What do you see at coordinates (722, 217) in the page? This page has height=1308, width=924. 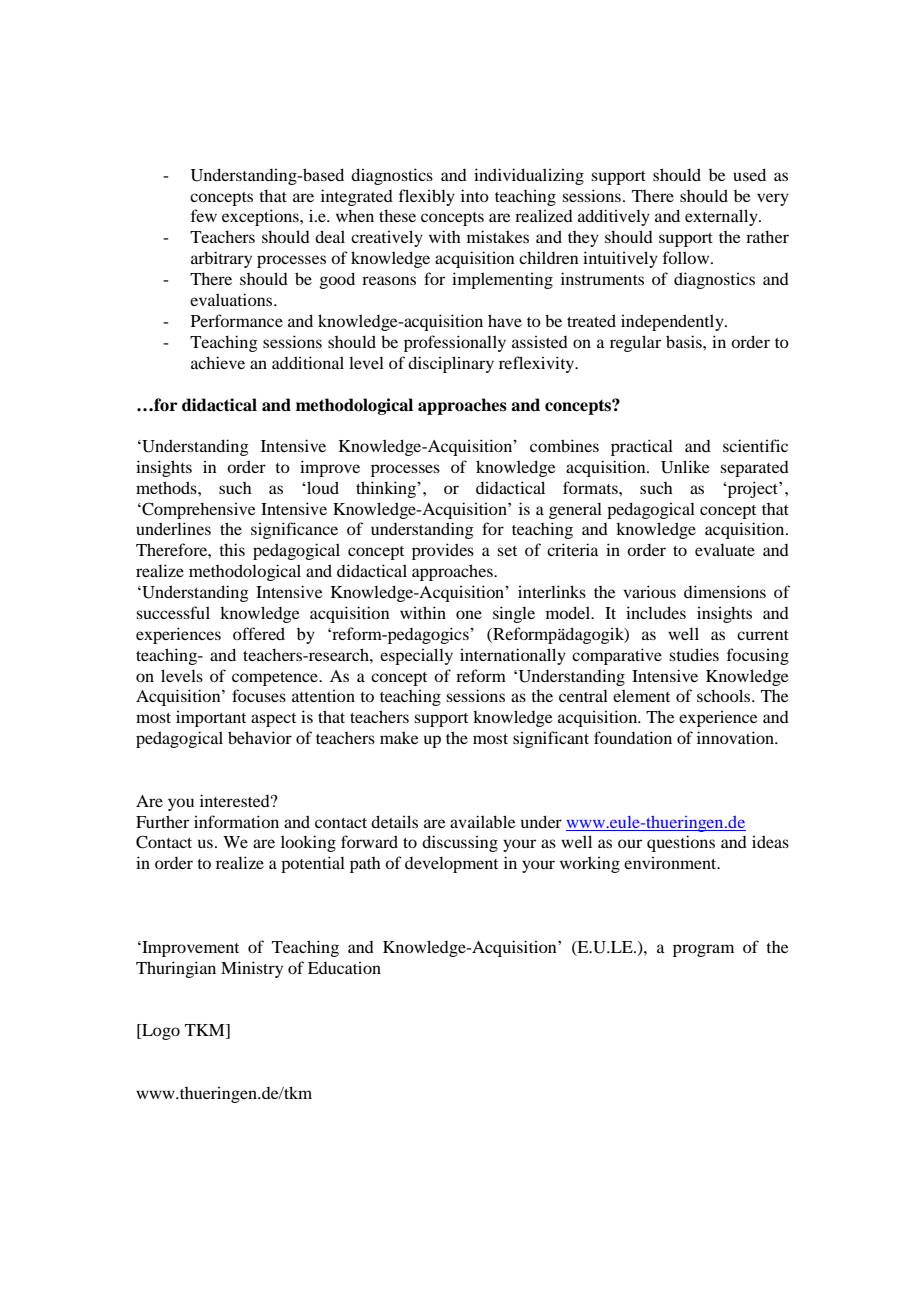 I see `externally` at bounding box center [722, 217].
